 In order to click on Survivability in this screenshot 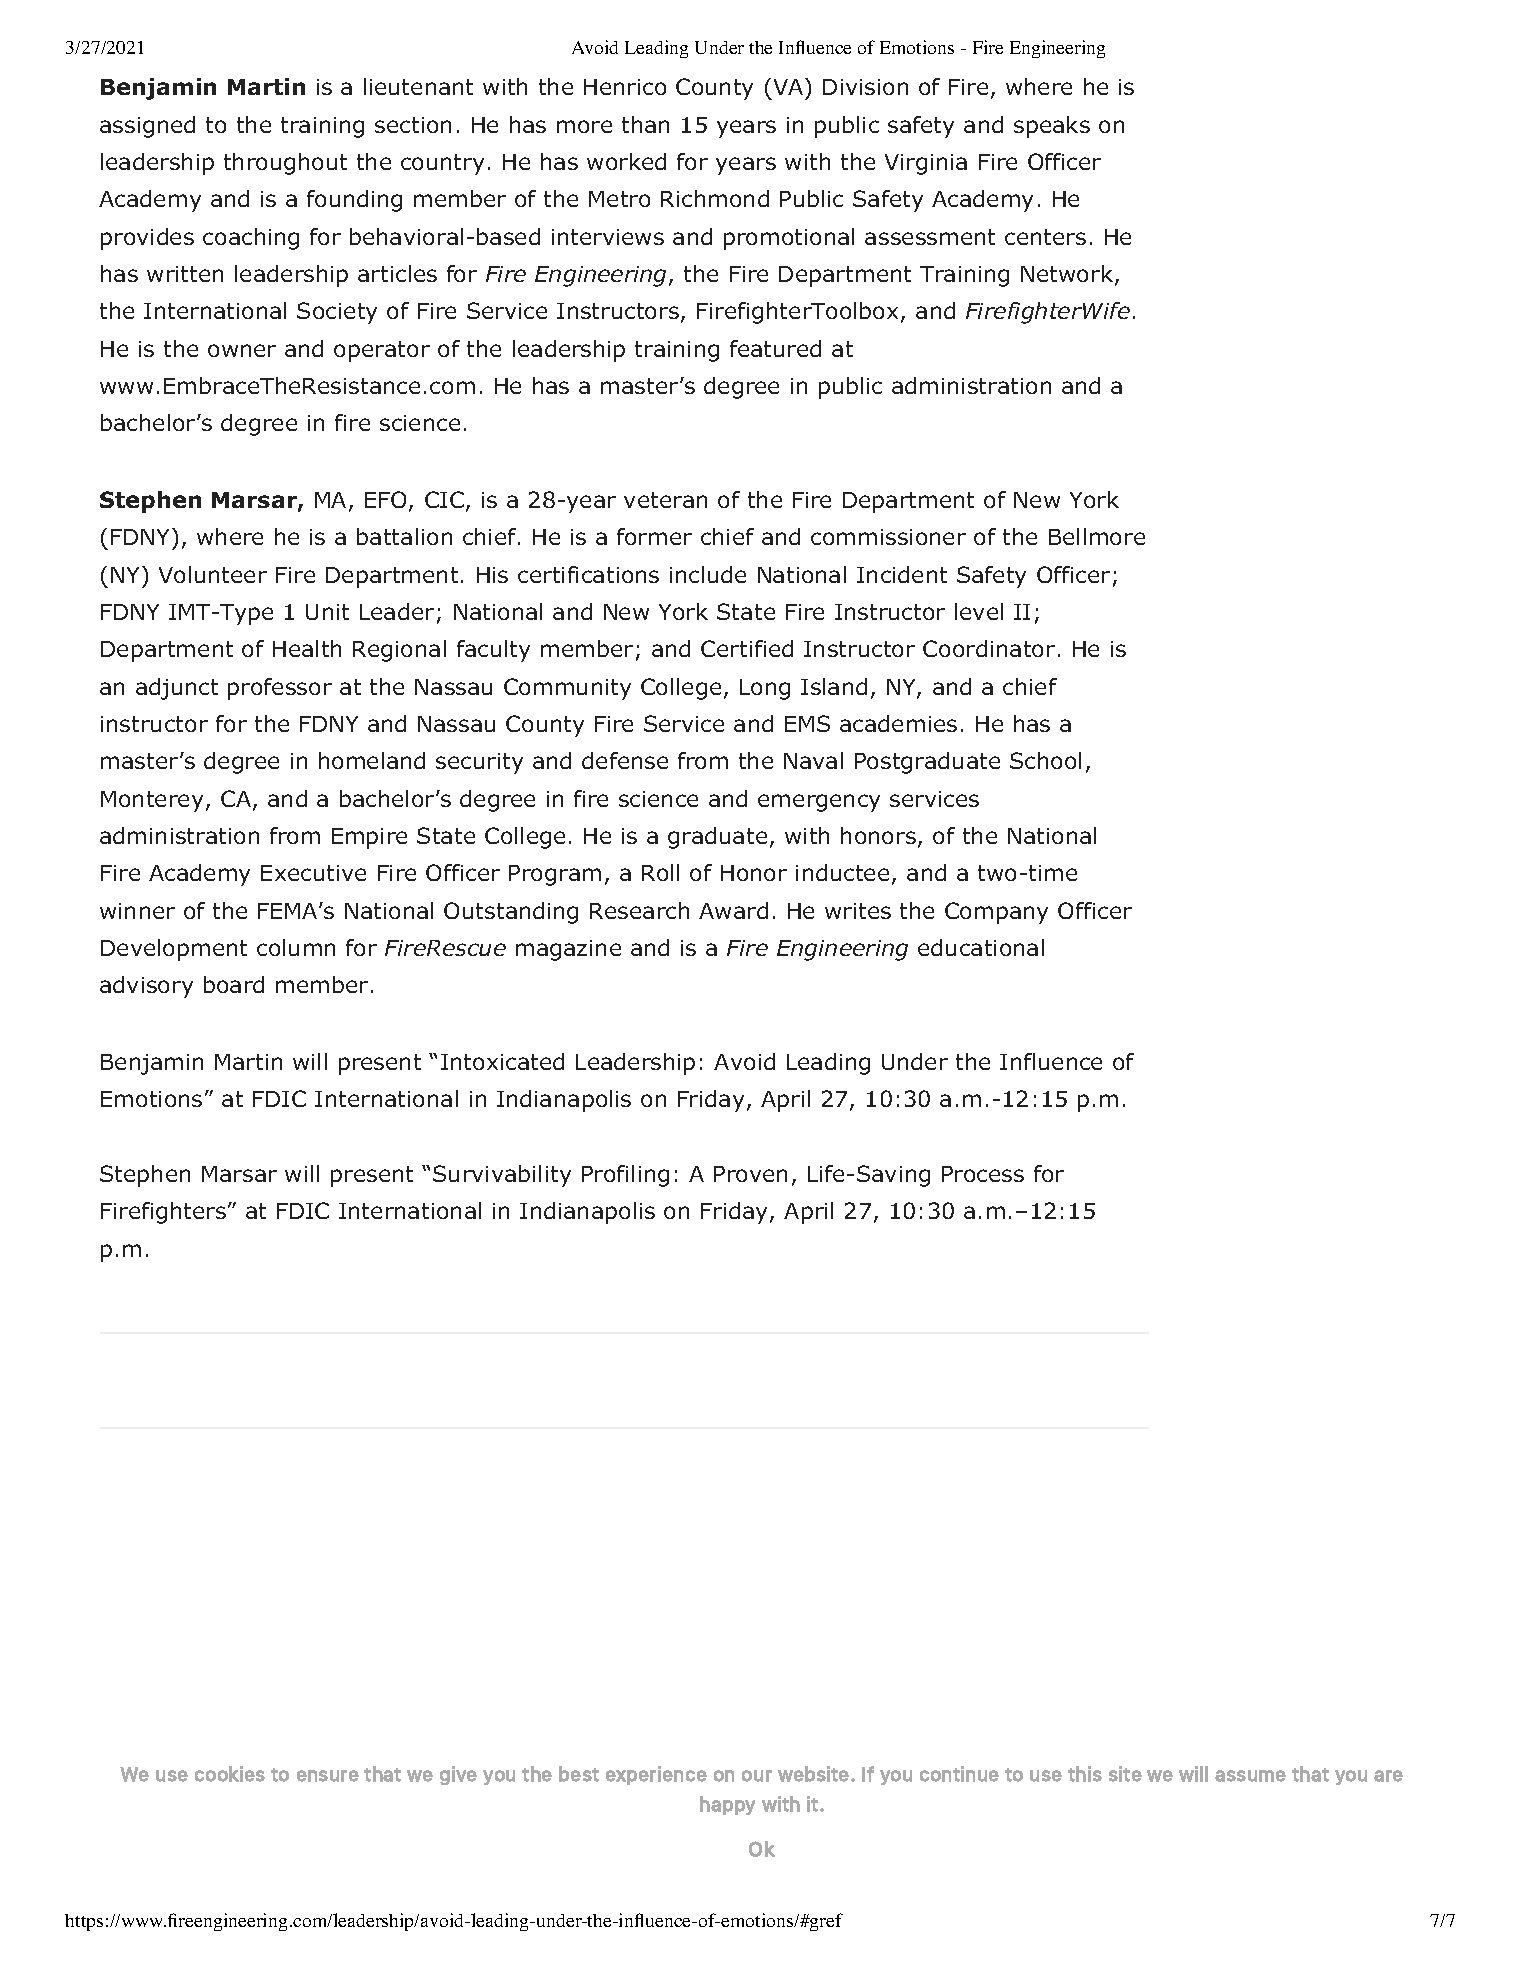, I will do `click(502, 1176)`.
